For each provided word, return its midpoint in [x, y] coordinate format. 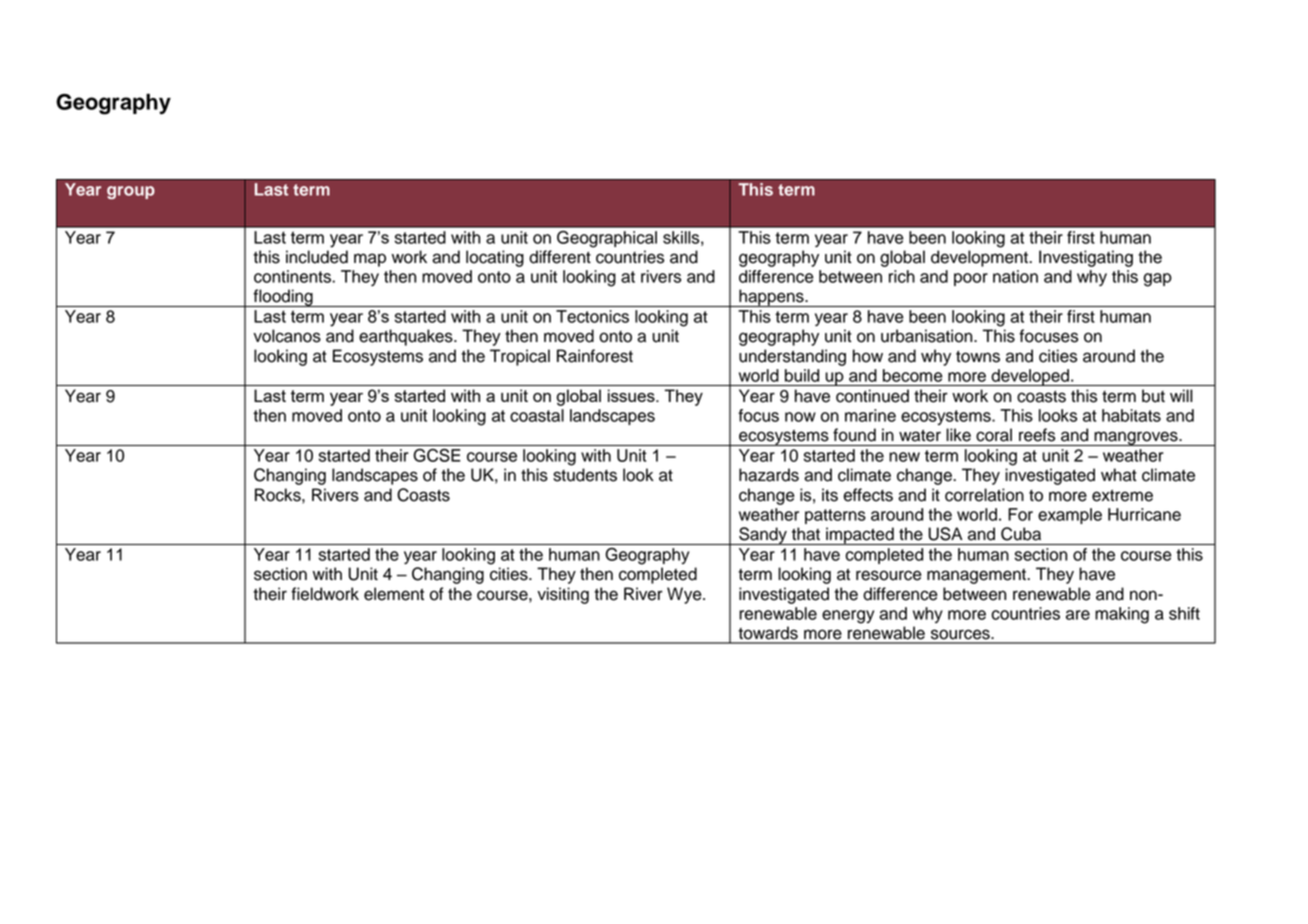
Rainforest [595, 356]
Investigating [1086, 258]
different [560, 257]
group [131, 192]
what [1119, 475]
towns [978, 357]
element [394, 594]
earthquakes [407, 337]
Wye [685, 595]
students [585, 475]
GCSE [437, 455]
